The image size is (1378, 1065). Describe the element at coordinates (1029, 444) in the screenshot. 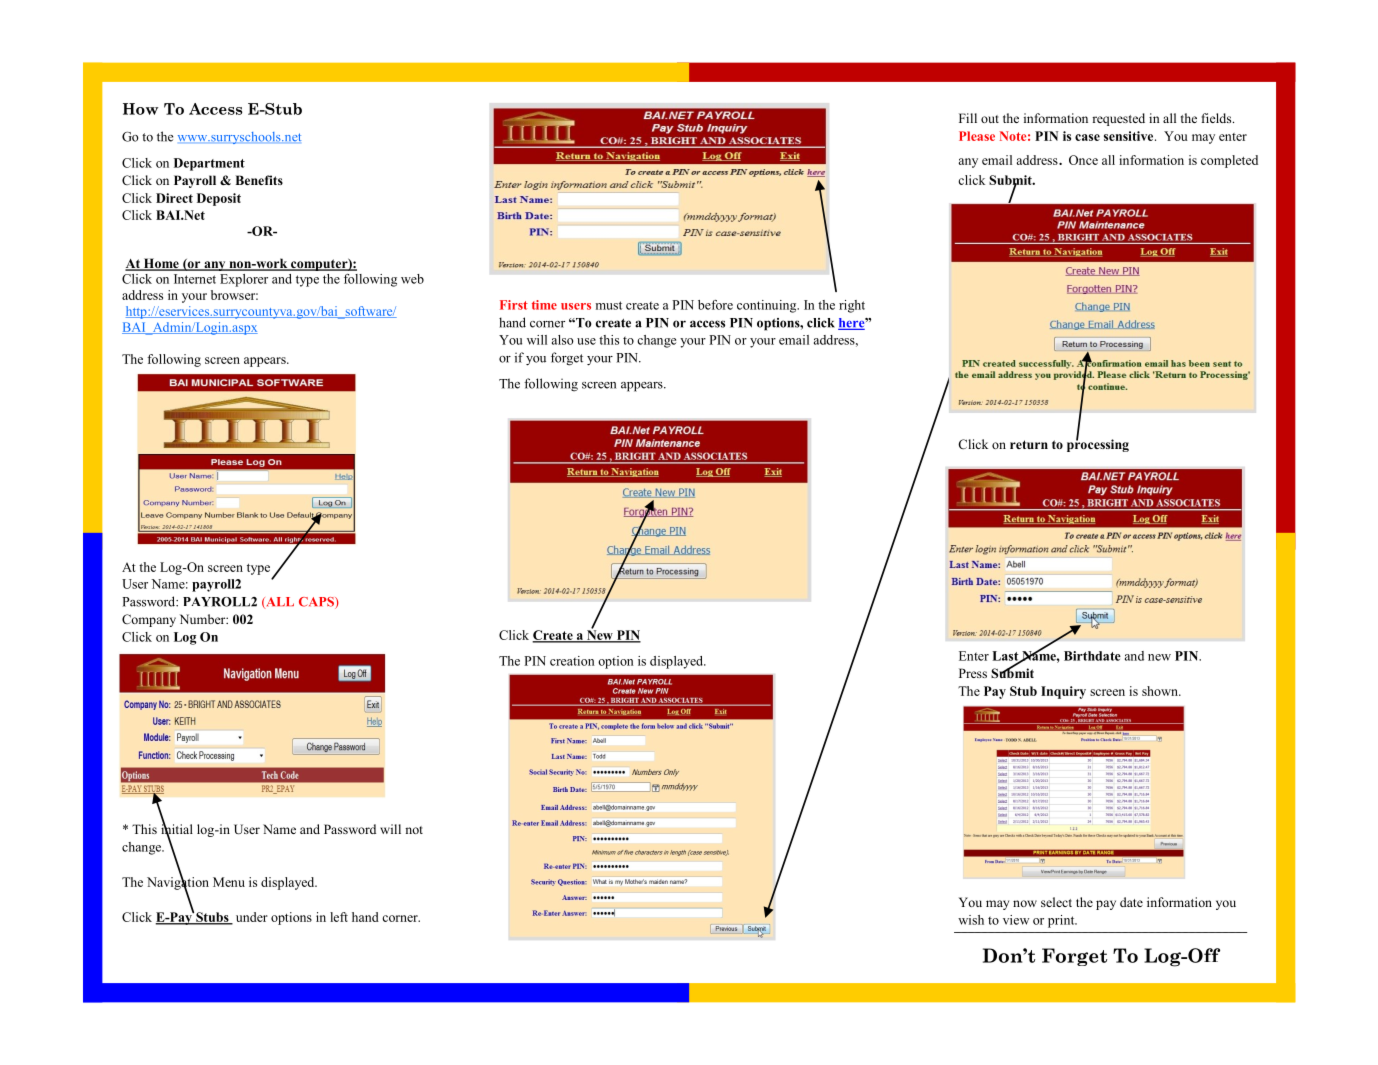

I see `return` at that location.
